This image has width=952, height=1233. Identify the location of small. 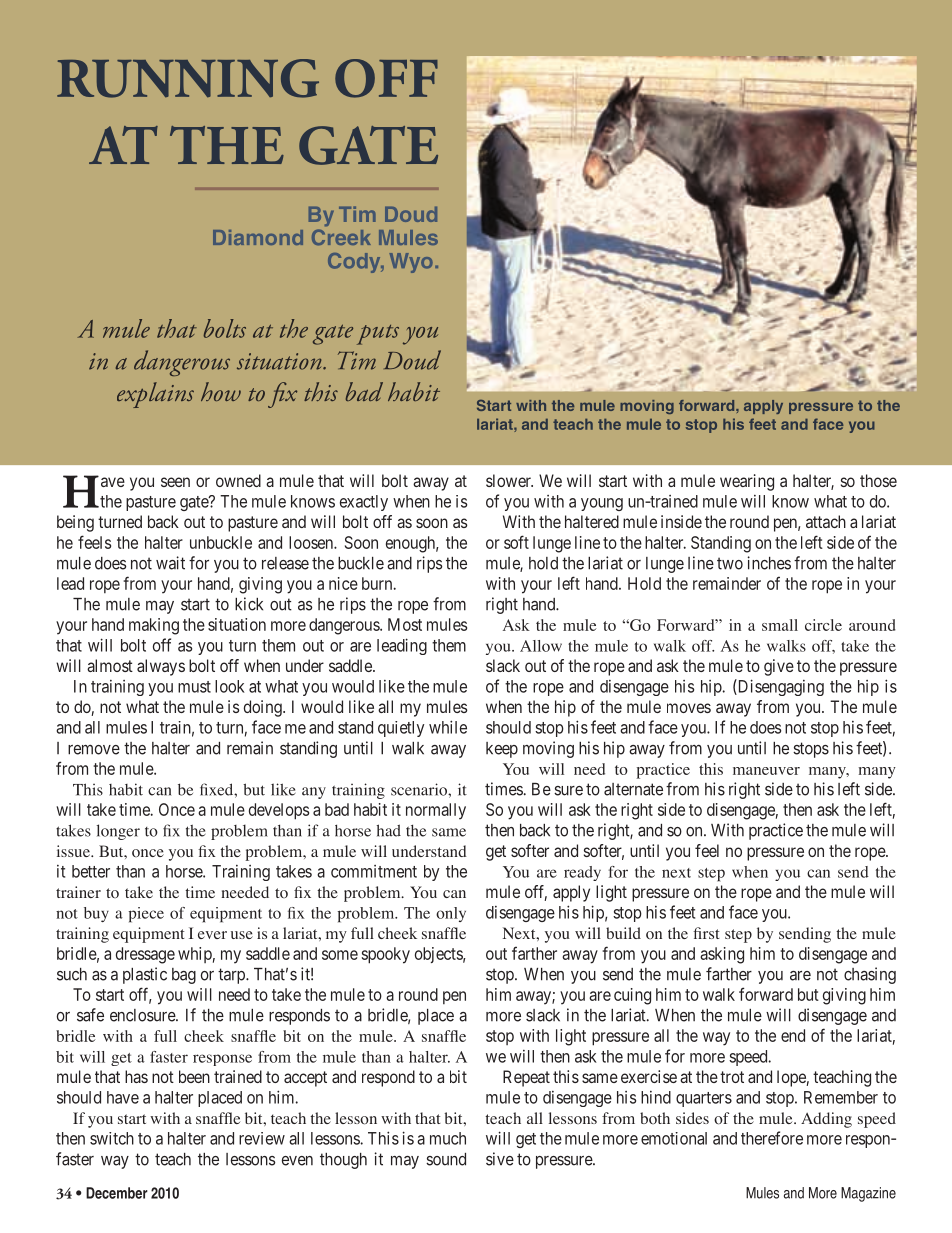
(780, 625).
